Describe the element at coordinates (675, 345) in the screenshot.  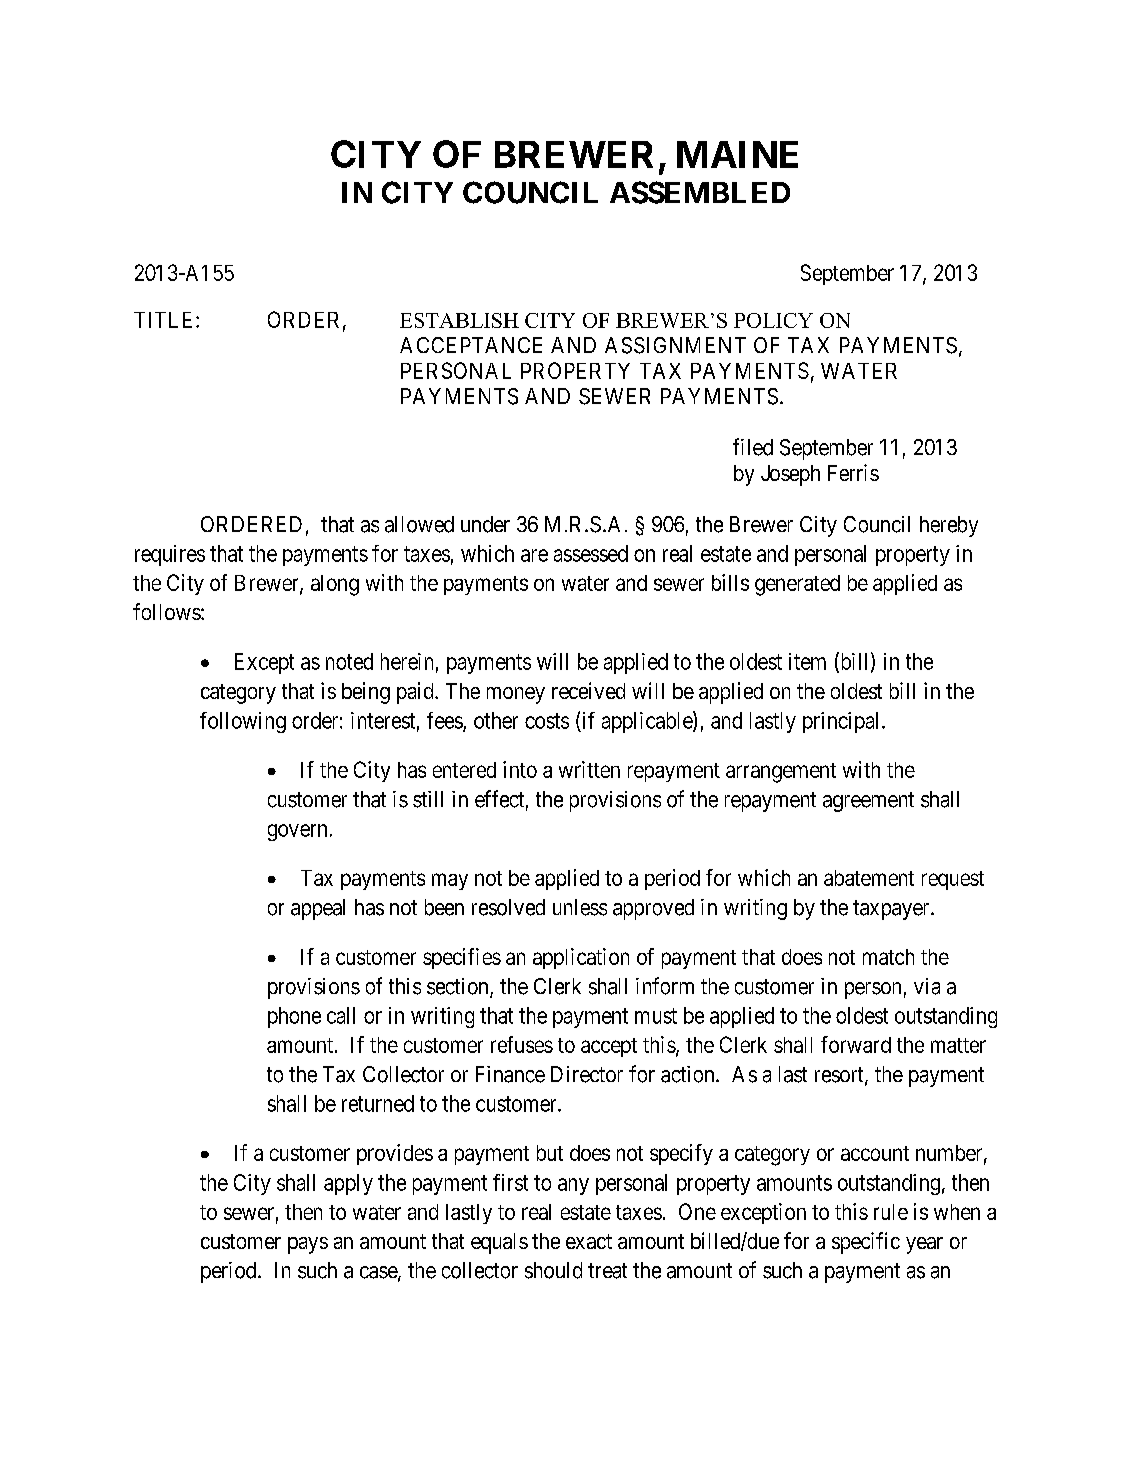
I see `ASSIGNMENT` at that location.
